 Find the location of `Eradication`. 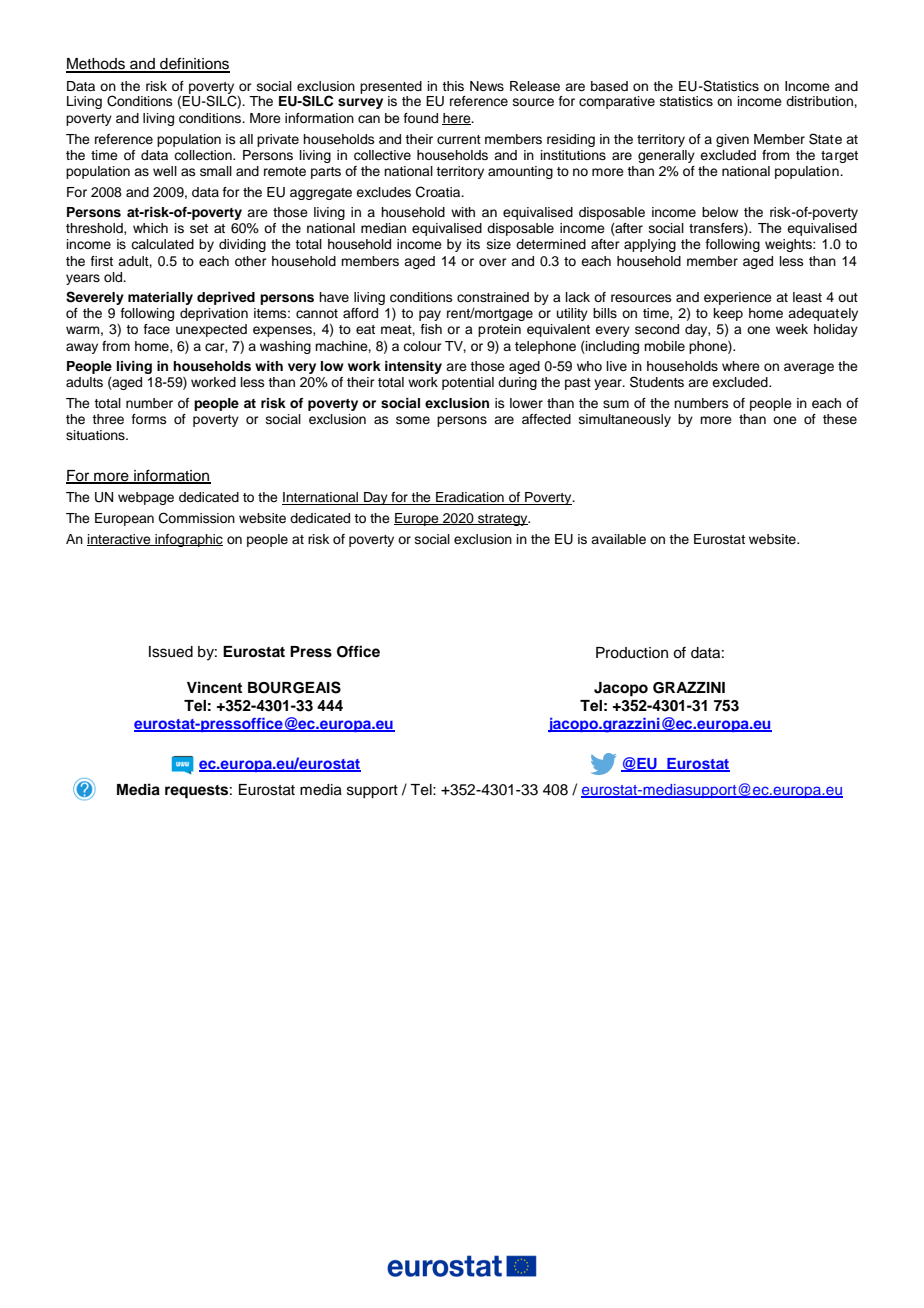

Eradication is located at coordinates (470, 498).
